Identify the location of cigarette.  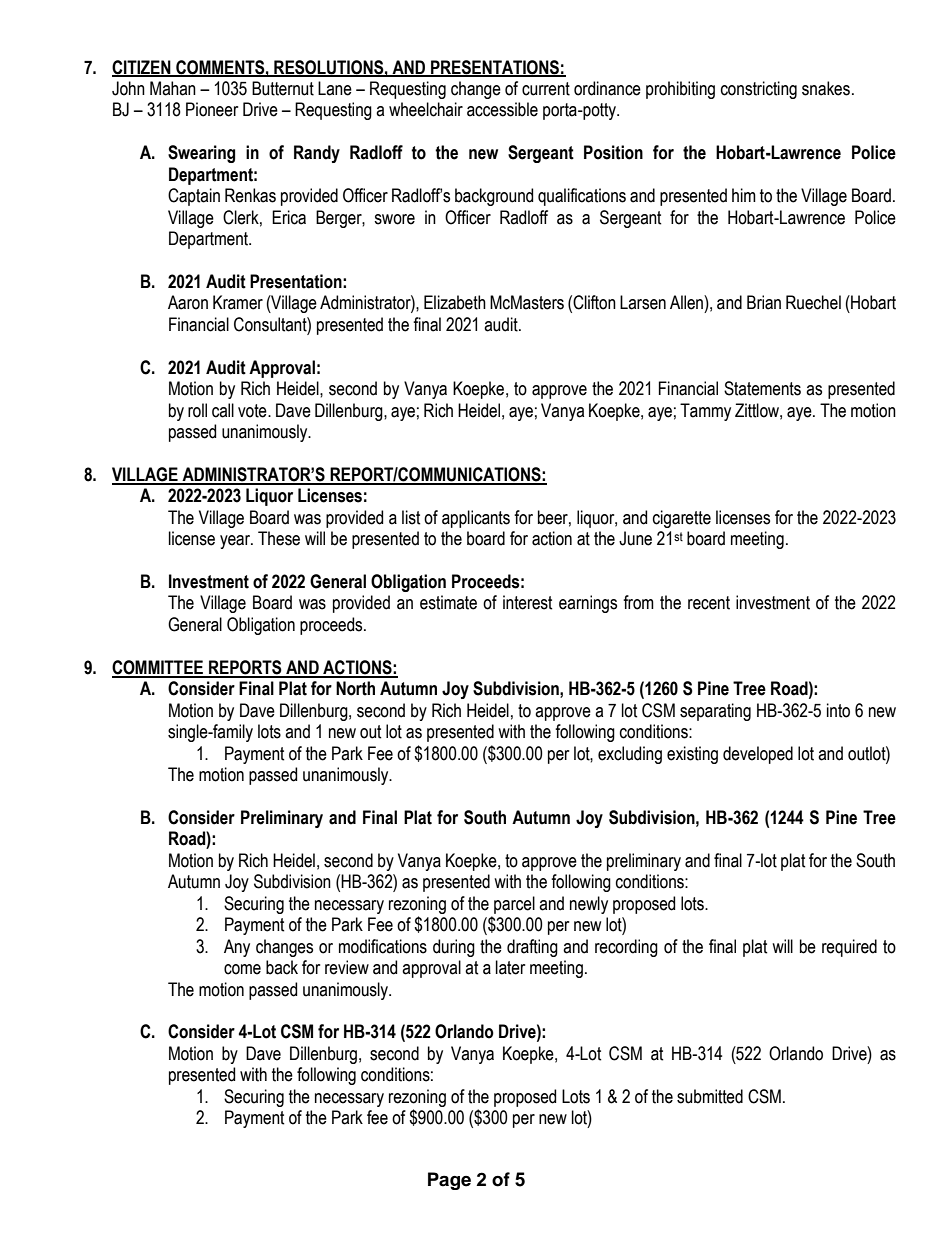
(682, 519).
